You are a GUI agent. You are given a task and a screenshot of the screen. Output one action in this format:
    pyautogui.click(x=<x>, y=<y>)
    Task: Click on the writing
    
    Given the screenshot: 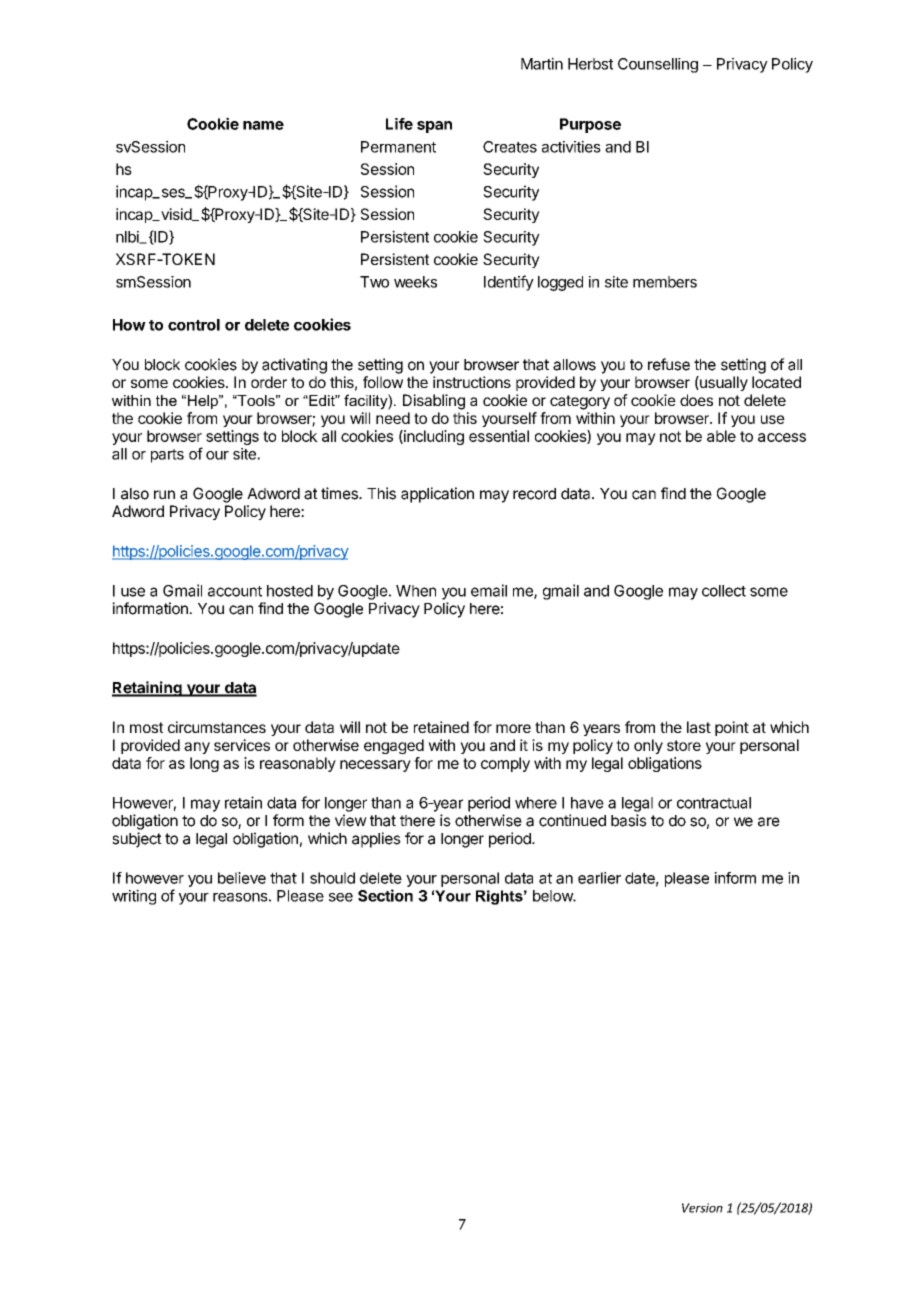 What is the action you would take?
    pyautogui.click(x=134, y=897)
